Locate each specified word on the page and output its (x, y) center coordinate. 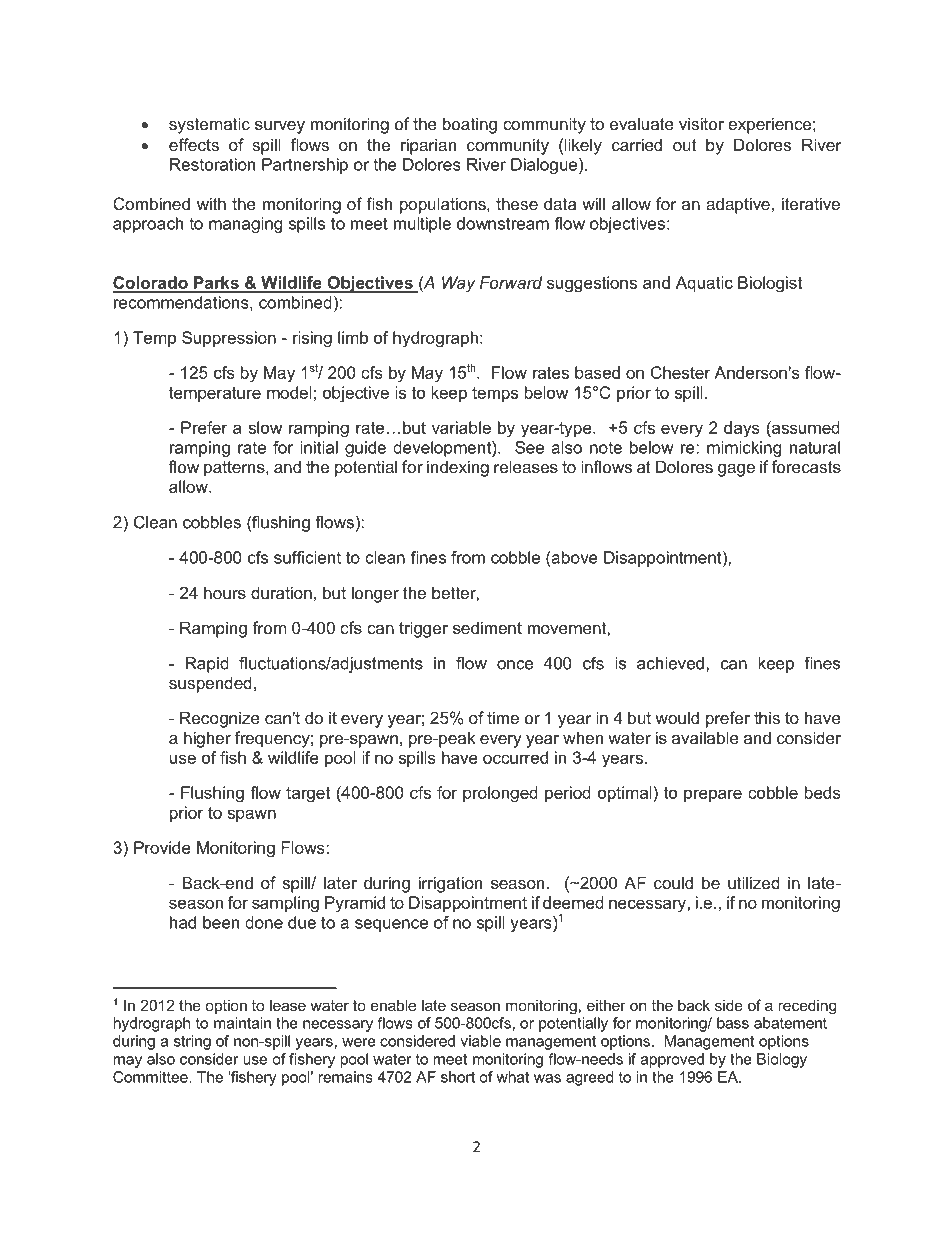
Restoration (212, 164)
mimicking (744, 449)
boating (470, 125)
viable (480, 1041)
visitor (701, 123)
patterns (235, 469)
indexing (458, 468)
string (192, 1042)
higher (207, 739)
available (705, 737)
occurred (515, 757)
